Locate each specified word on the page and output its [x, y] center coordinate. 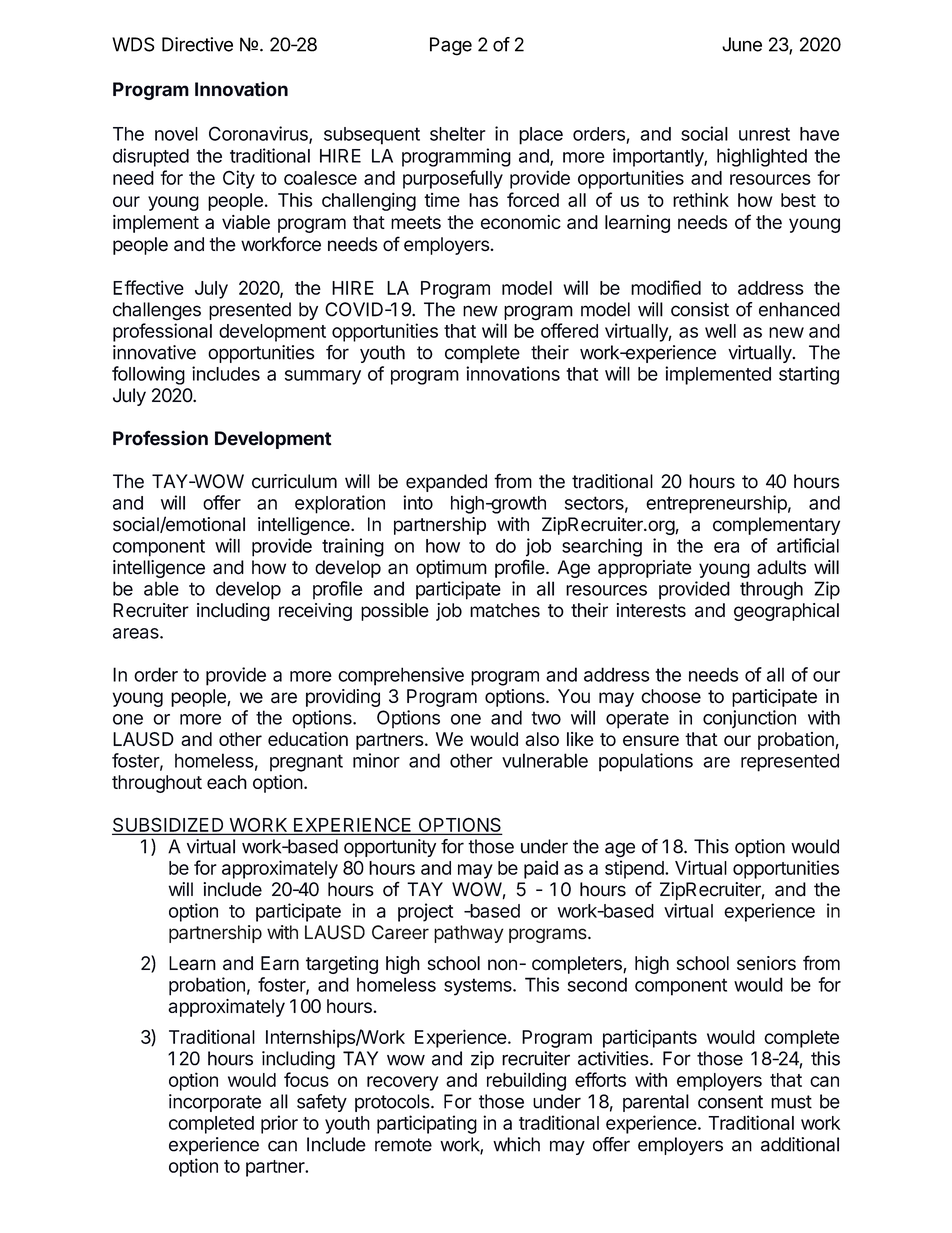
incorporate [215, 1103]
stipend [635, 869]
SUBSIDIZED [169, 825]
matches [505, 610]
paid [541, 869]
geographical [786, 612]
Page [451, 46]
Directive [197, 44]
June [742, 44]
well [720, 331]
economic [521, 222]
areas [137, 633]
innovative [154, 352]
